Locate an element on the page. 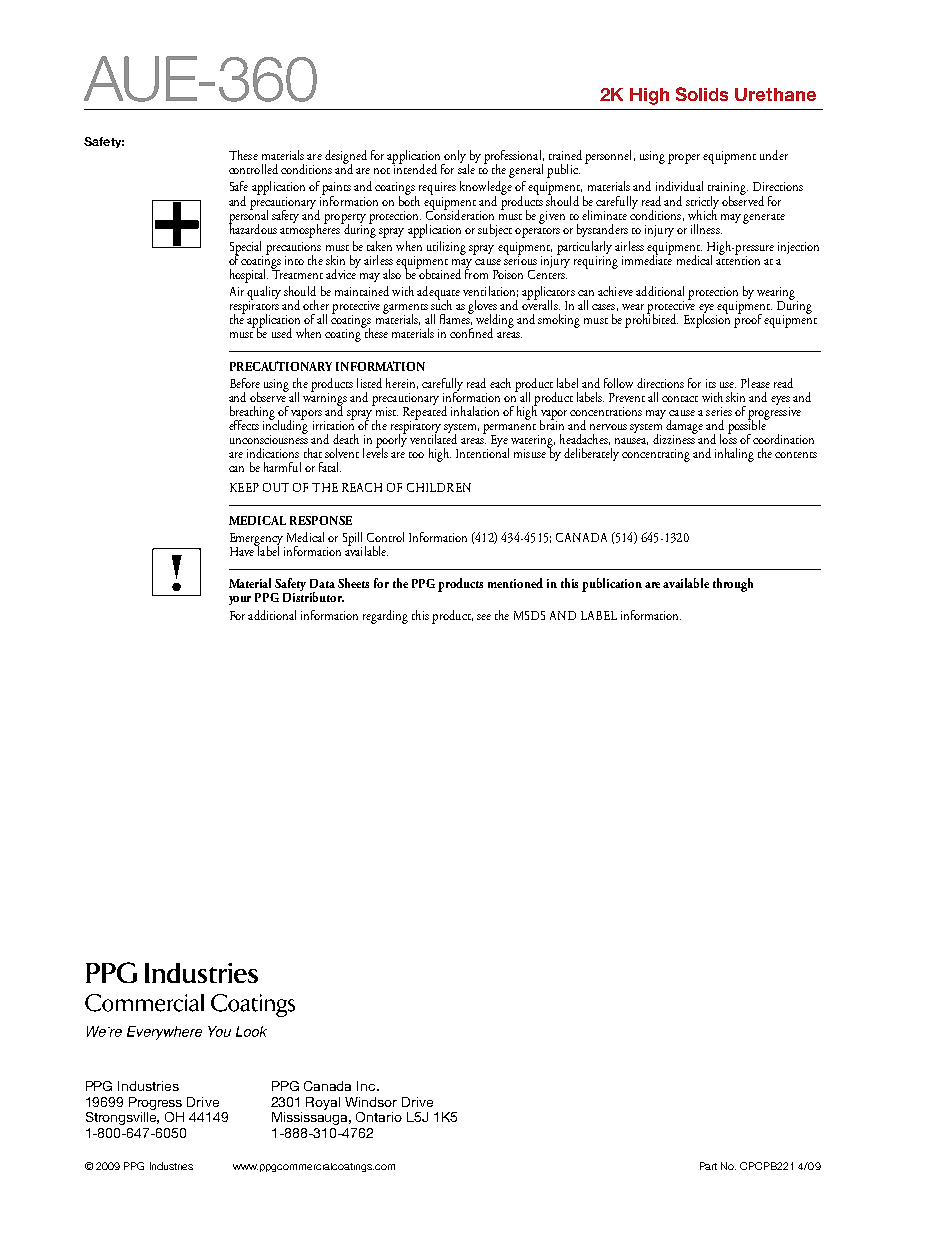 The image size is (952, 1233). mentioned is located at coordinates (515, 583).
